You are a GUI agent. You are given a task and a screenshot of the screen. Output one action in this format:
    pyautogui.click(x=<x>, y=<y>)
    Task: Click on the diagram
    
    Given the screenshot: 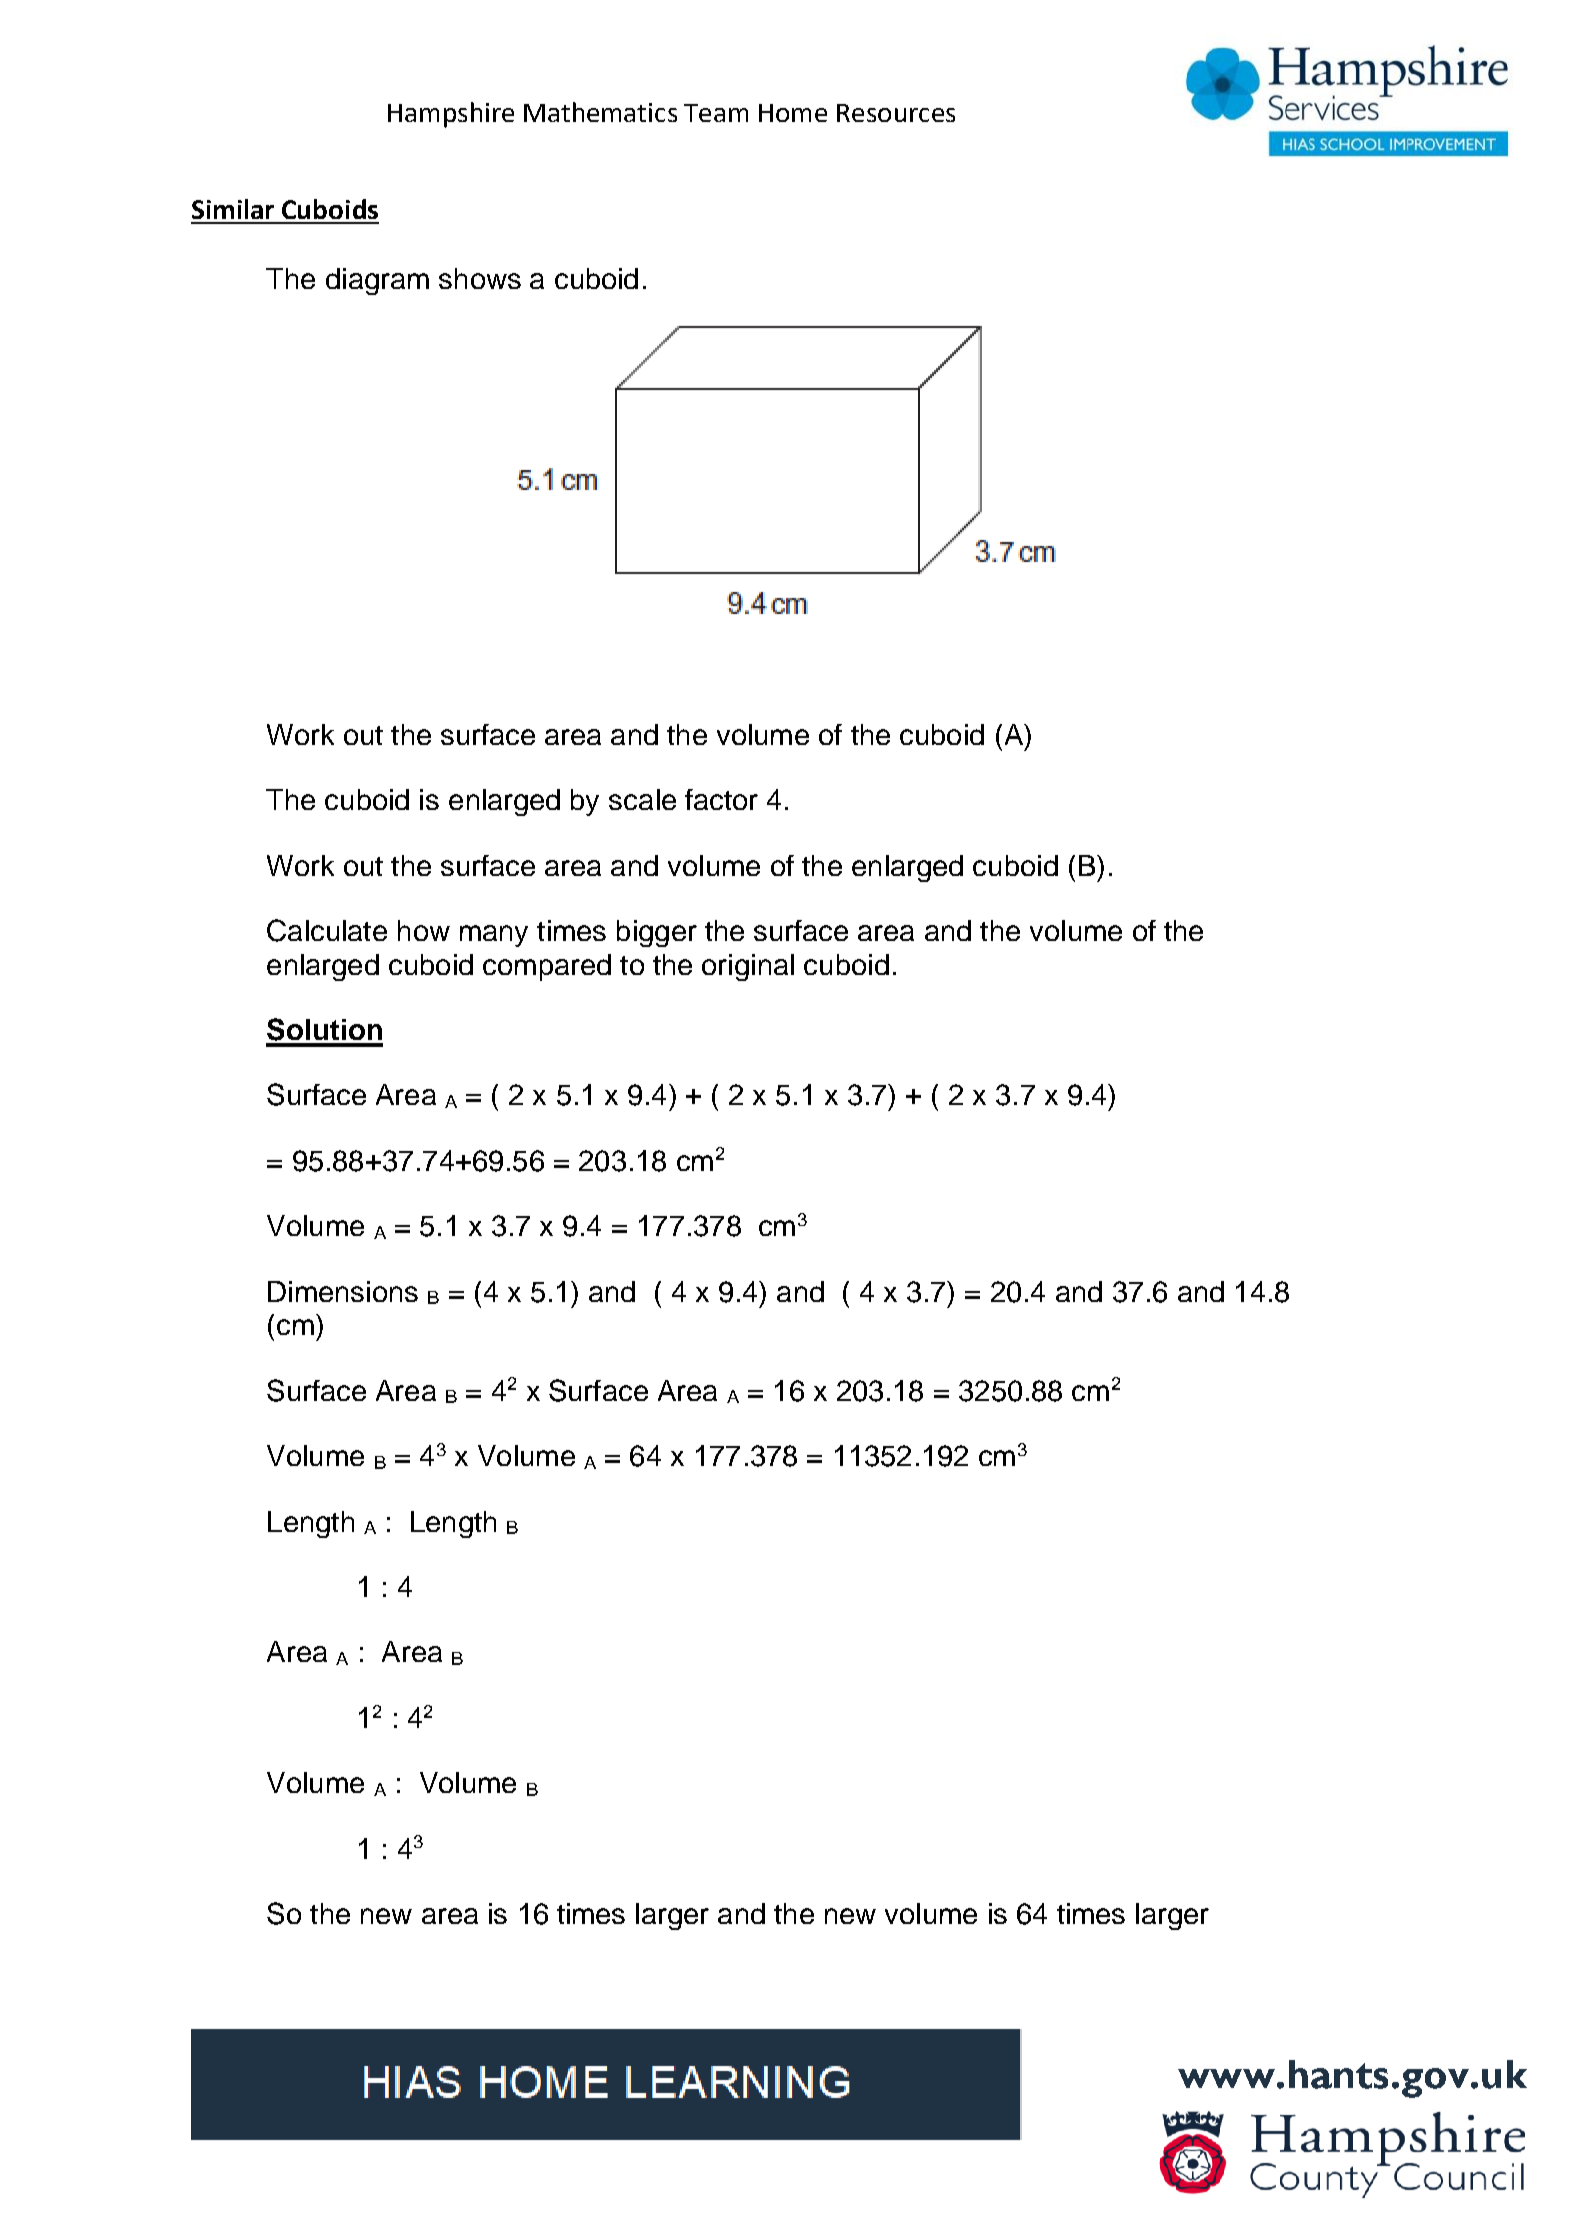 What is the action you would take?
    pyautogui.click(x=377, y=281)
